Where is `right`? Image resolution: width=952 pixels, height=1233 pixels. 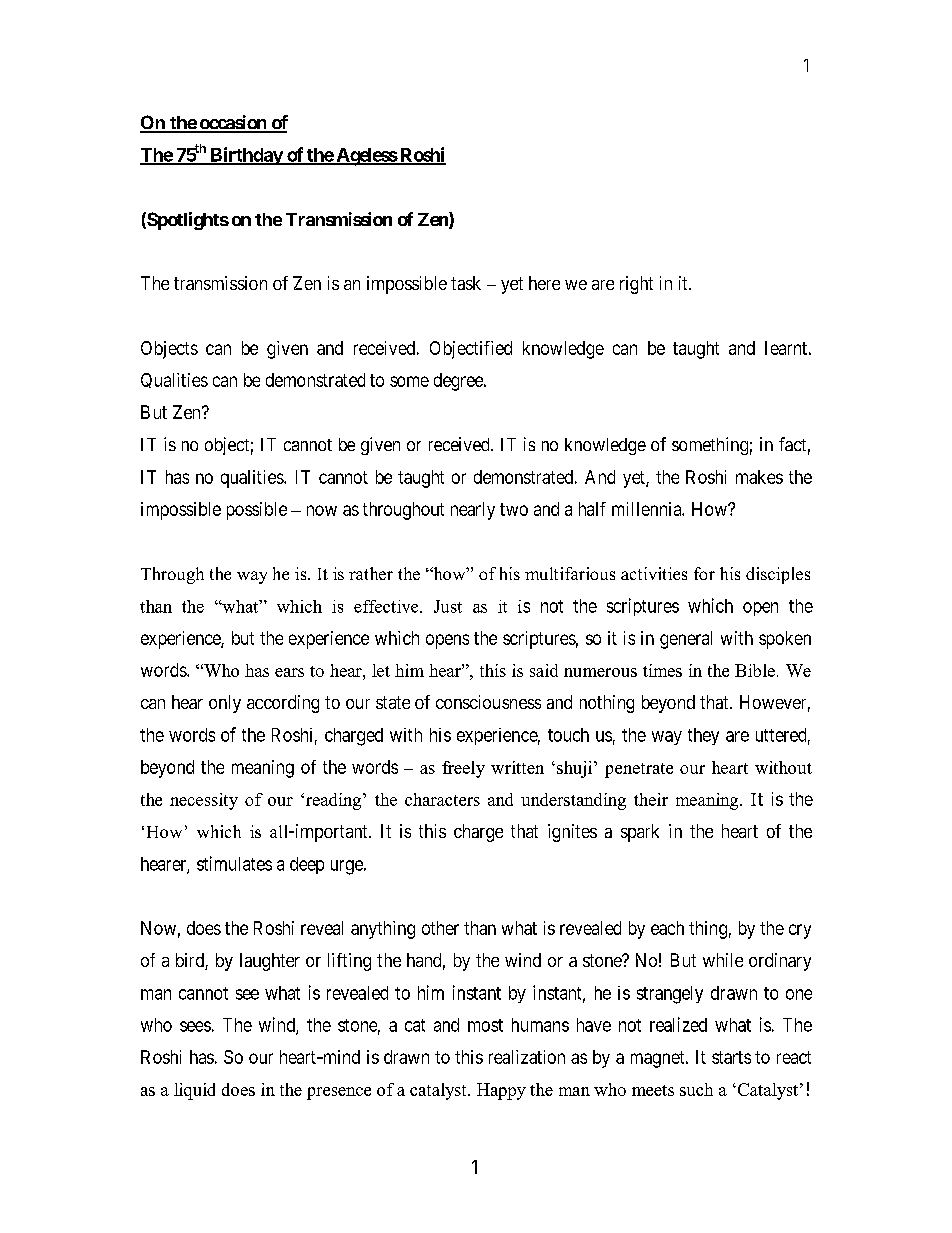 right is located at coordinates (636, 285).
